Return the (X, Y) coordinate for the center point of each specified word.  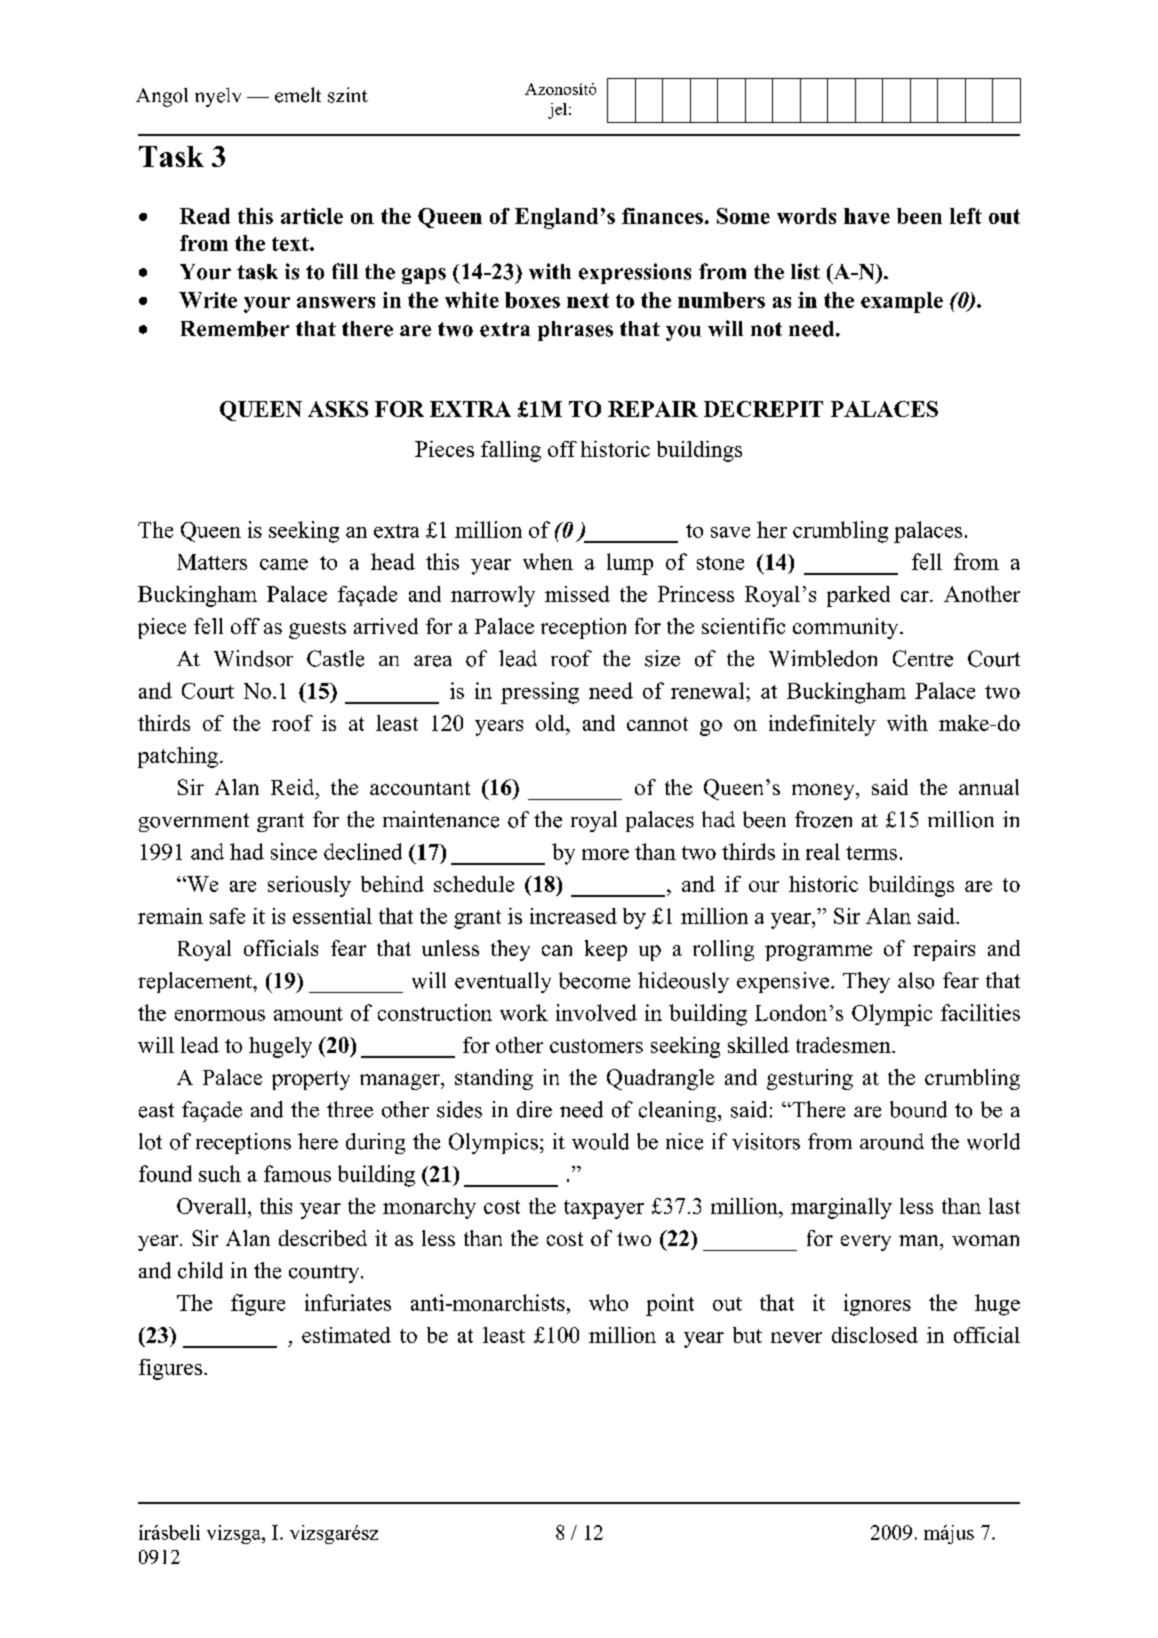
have (867, 216)
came (284, 564)
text (291, 244)
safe (227, 916)
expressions (635, 273)
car (916, 596)
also (916, 980)
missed (577, 594)
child (200, 1270)
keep (606, 950)
